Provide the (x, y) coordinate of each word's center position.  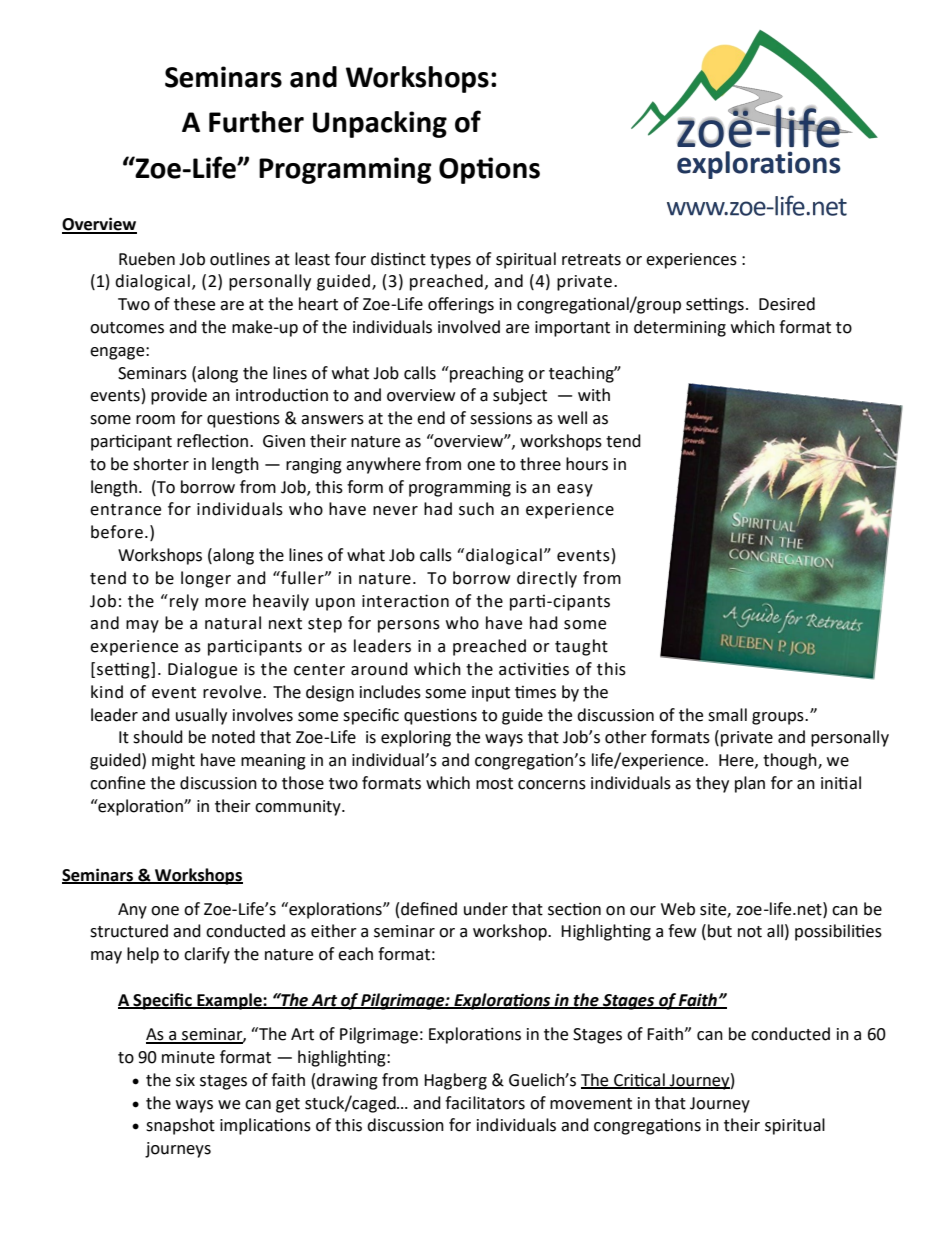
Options (489, 170)
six (185, 1080)
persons (409, 626)
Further (256, 122)
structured (129, 931)
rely (184, 602)
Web (678, 909)
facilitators (485, 1103)
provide (179, 396)
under (486, 909)
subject (520, 396)
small (727, 715)
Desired (787, 304)
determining (680, 328)
